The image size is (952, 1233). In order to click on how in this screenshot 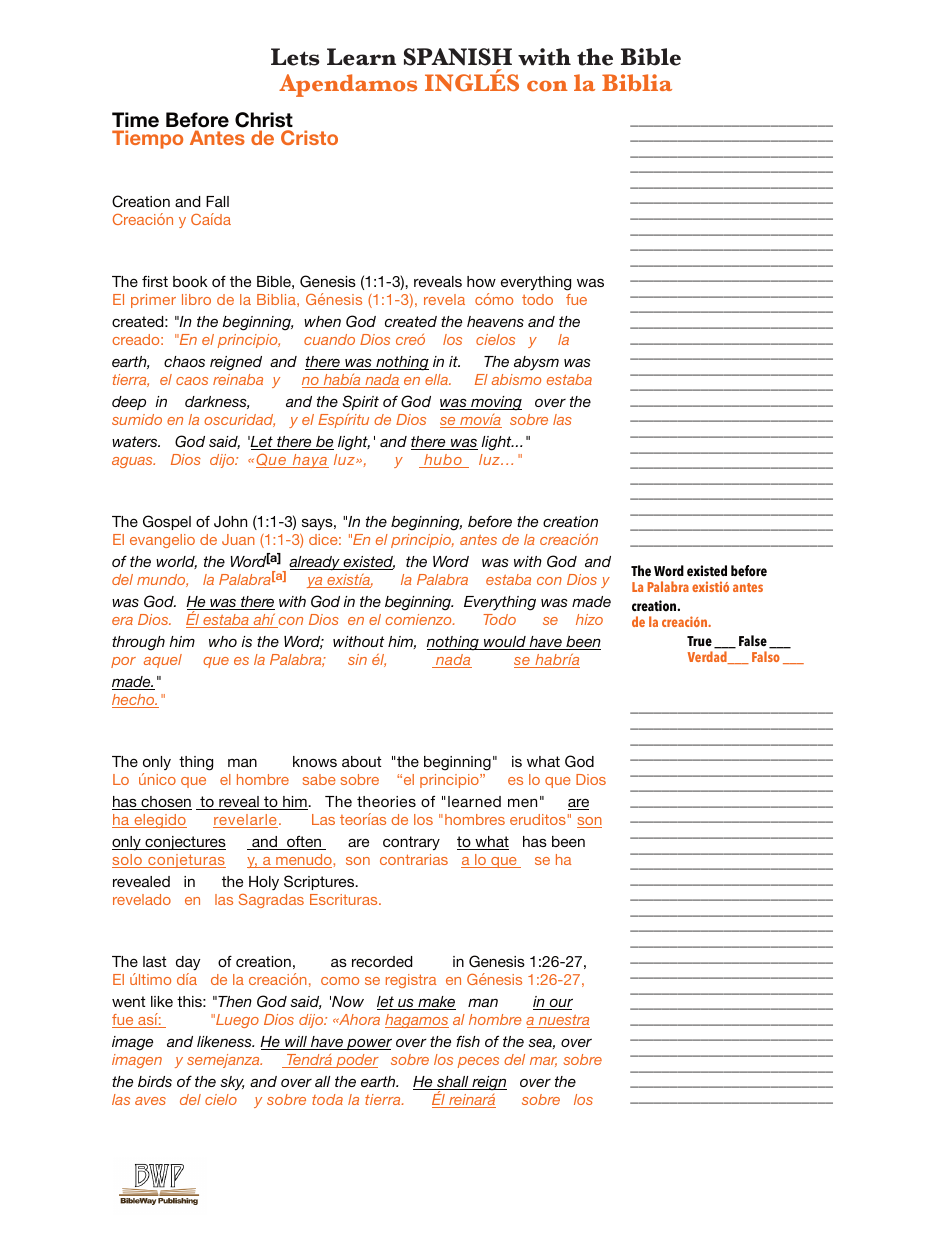, I will do `click(481, 281)`.
